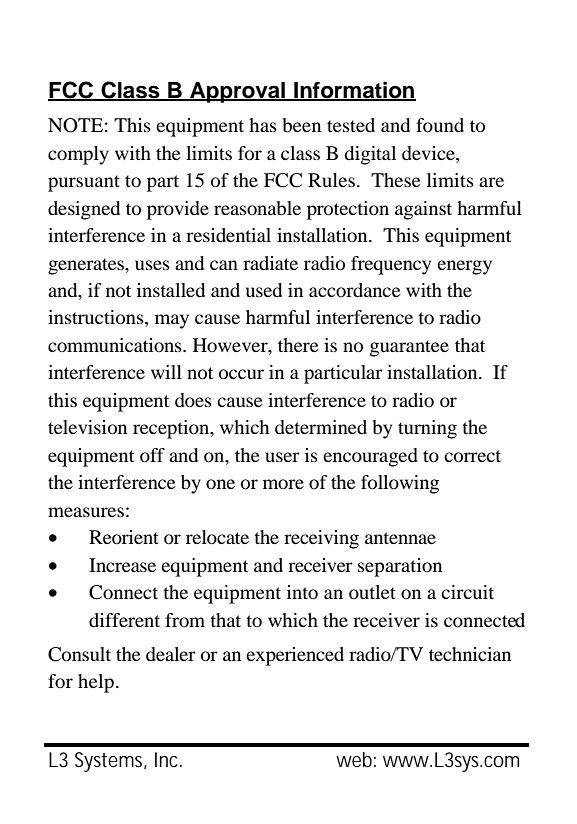 This screenshot has width=577, height=824. What do you see at coordinates (110, 762) in the screenshot?
I see `Systems` at bounding box center [110, 762].
